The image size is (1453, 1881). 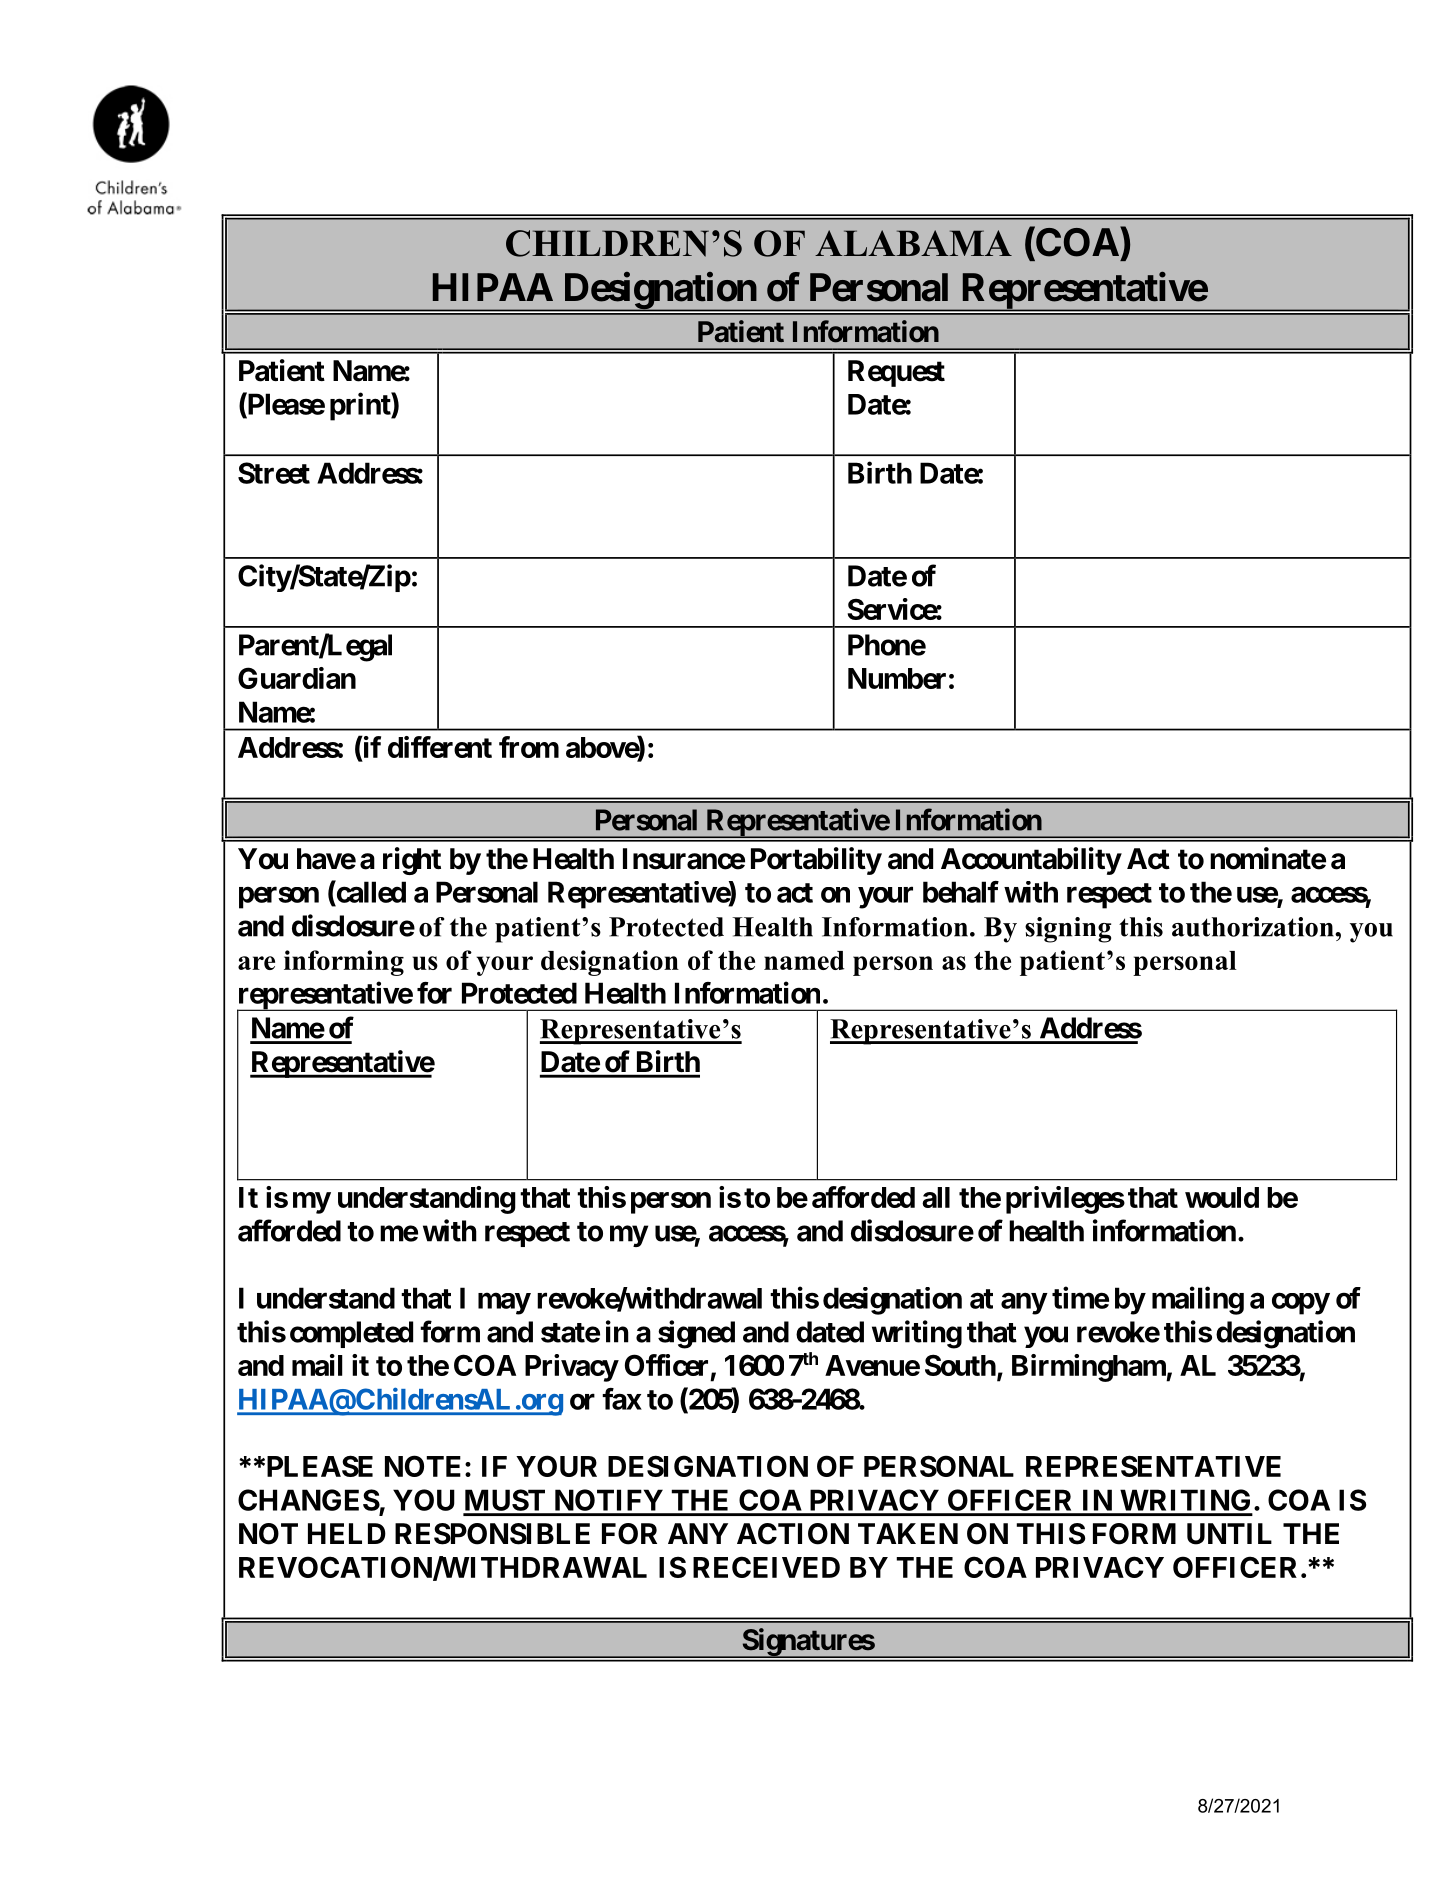 I want to click on authorization, so click(x=1254, y=927).
